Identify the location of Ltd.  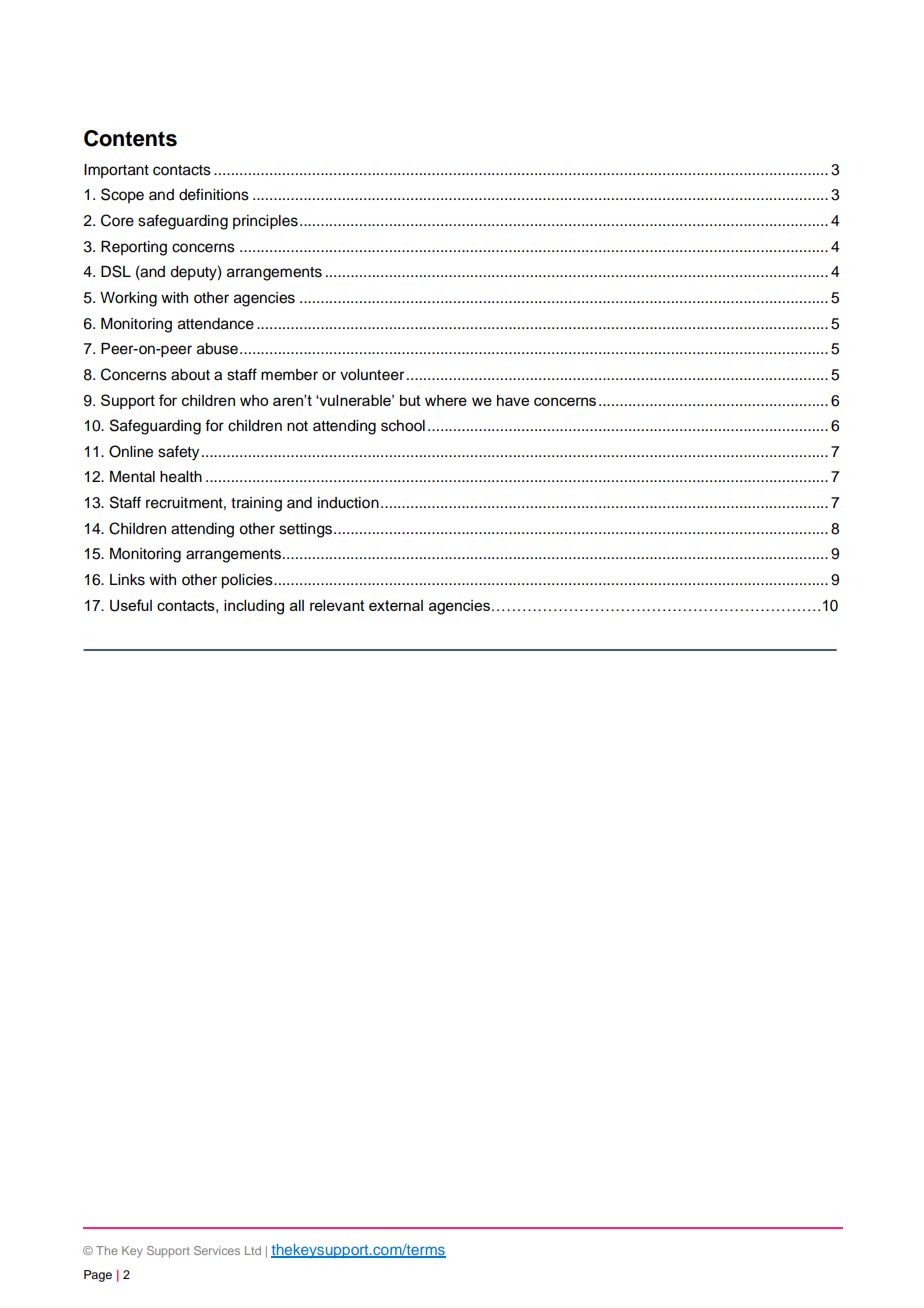
(253, 1250).
